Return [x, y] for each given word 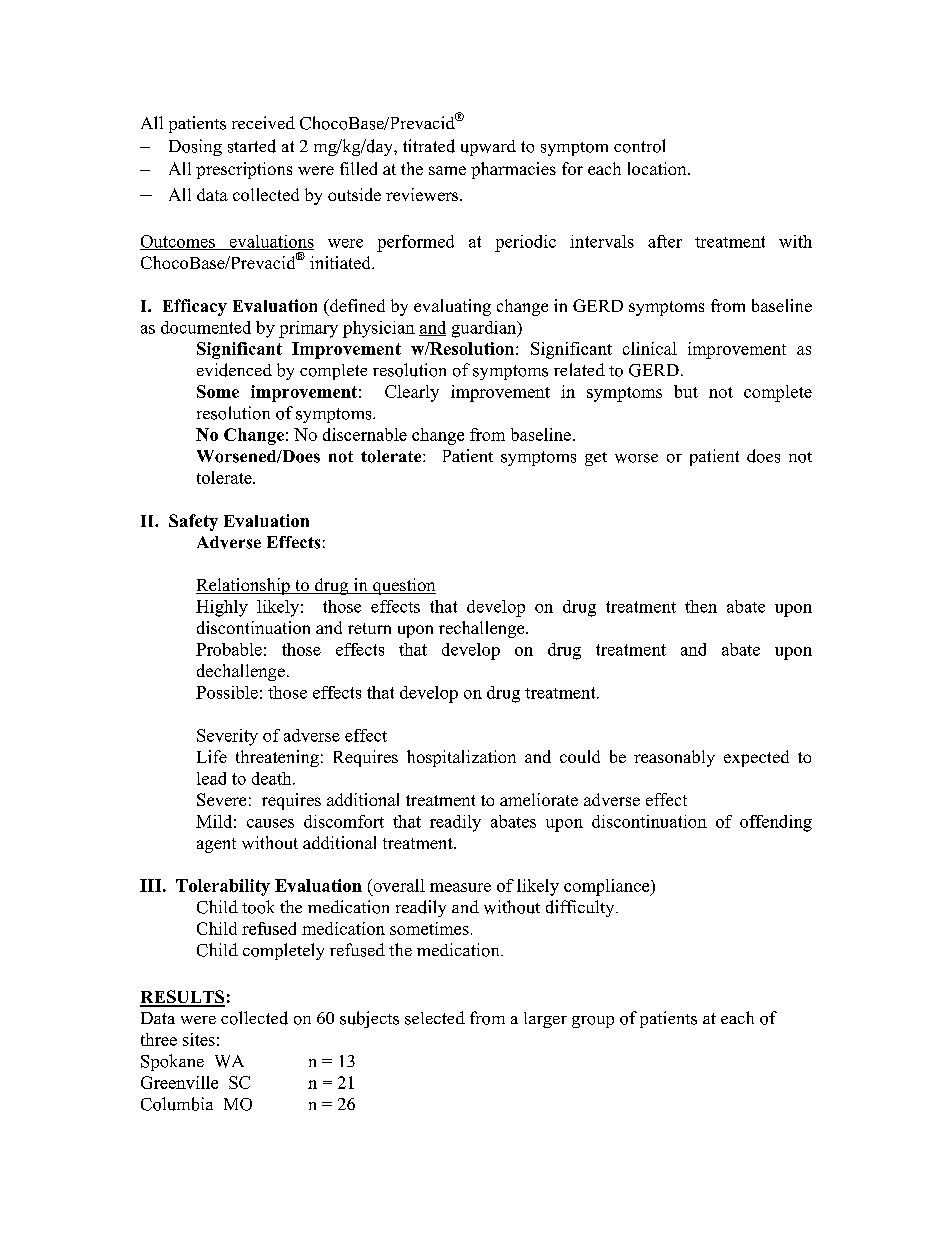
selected [435, 1018]
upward [488, 148]
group [593, 1022]
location [658, 168]
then [701, 606]
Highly [222, 608]
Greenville [179, 1082]
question [403, 586]
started [252, 146]
